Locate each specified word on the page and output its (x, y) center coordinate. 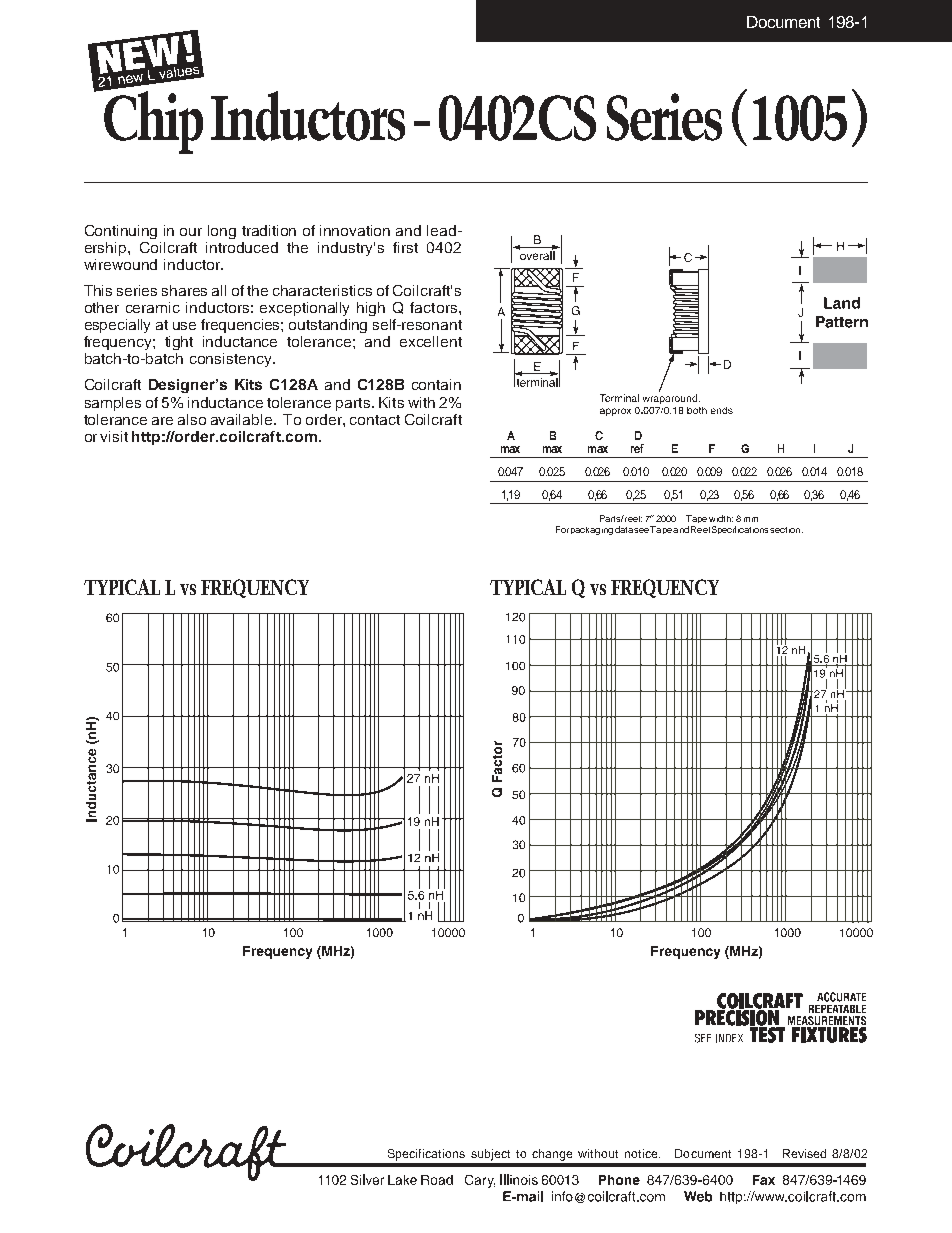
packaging (592, 531)
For (562, 529)
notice (642, 1153)
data (624, 529)
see (641, 530)
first (405, 247)
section (785, 530)
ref (637, 448)
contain (436, 384)
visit (114, 436)
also (192, 419)
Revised (804, 1153)
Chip (152, 121)
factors (433, 307)
